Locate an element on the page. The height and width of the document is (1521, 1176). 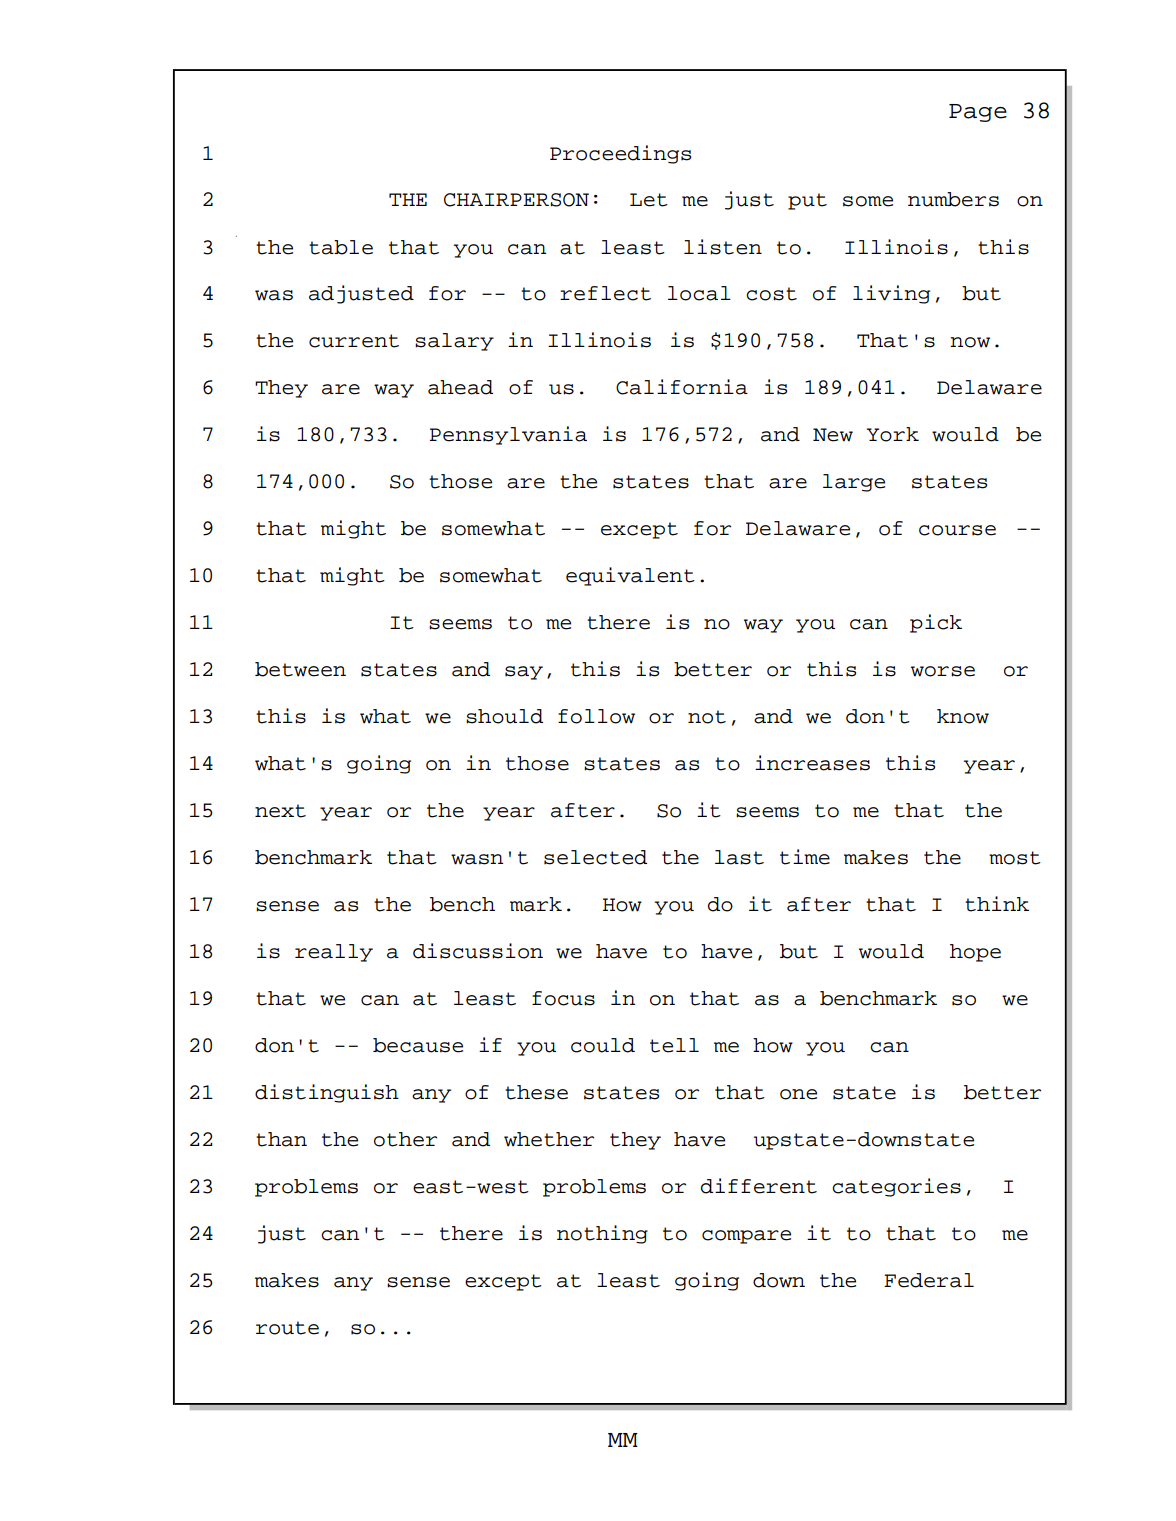
table is located at coordinates (341, 247).
